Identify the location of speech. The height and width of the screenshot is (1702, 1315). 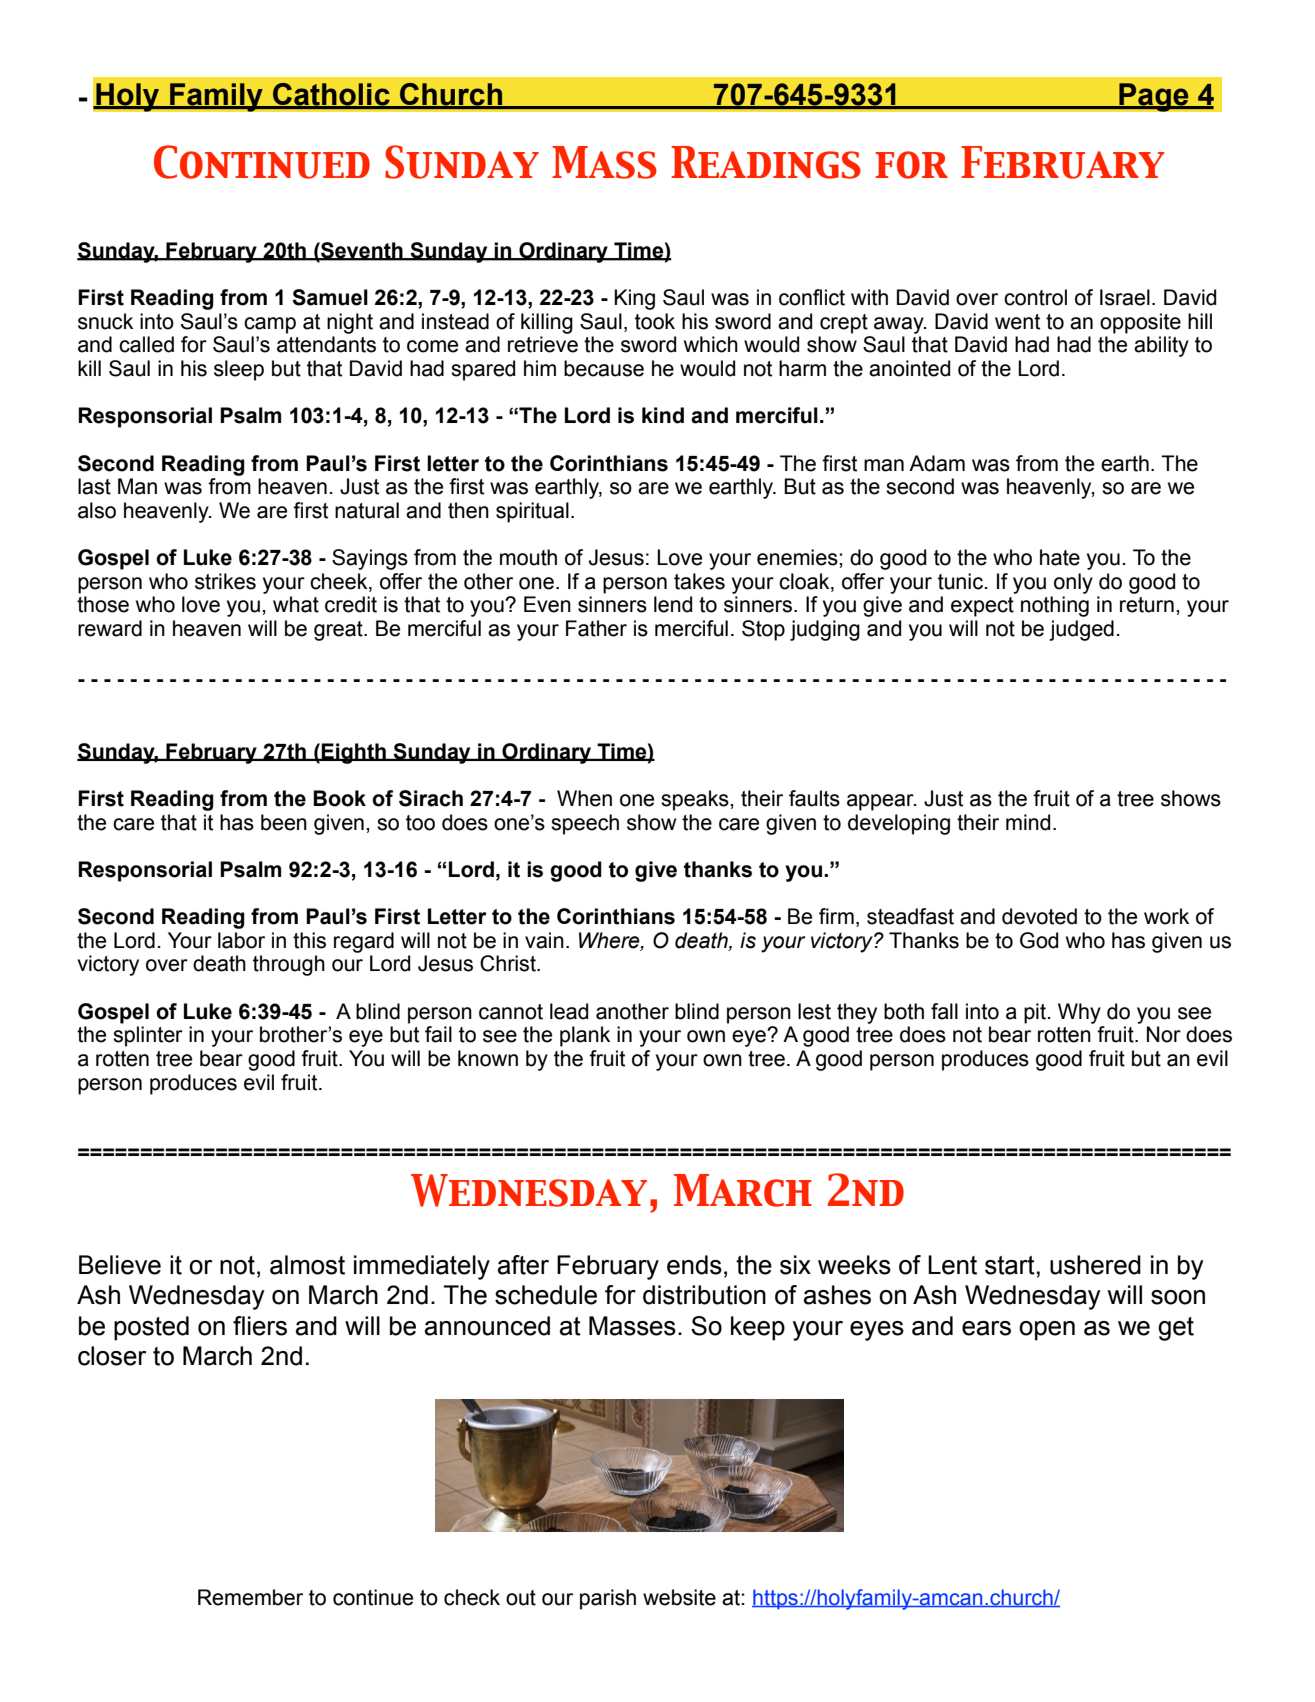
(585, 824).
